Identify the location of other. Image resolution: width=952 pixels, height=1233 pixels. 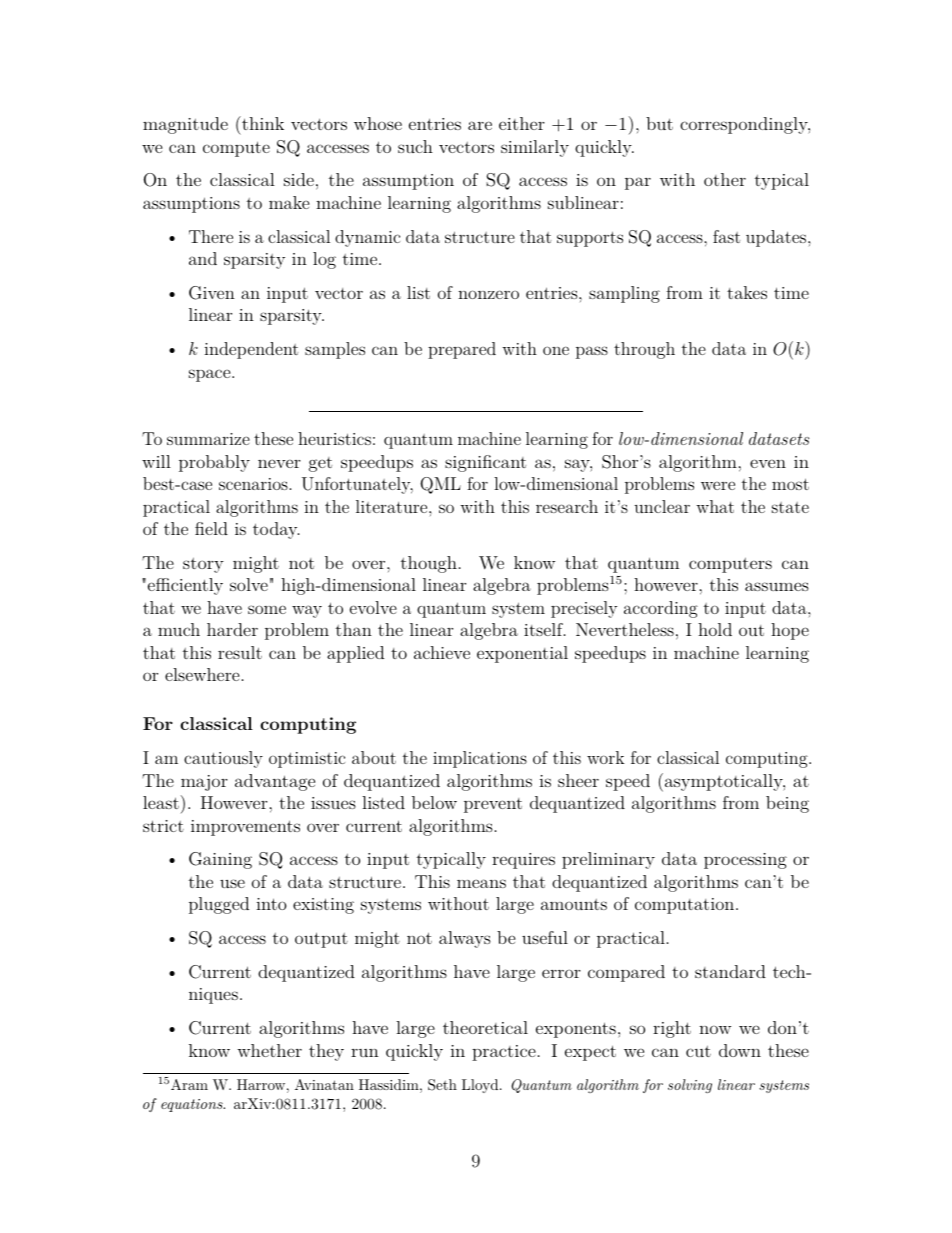
(725, 179).
